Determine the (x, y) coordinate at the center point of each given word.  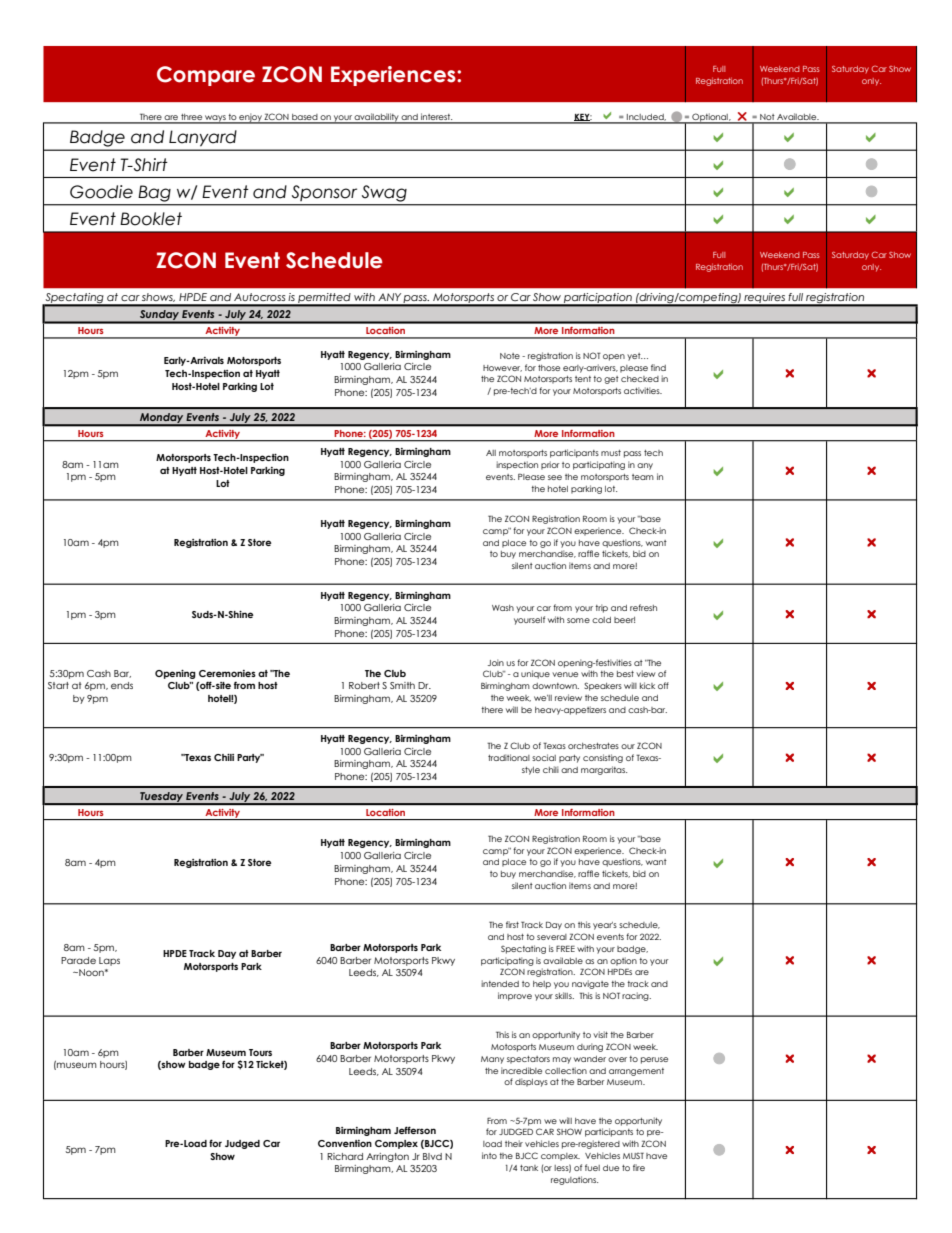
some (578, 620)
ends (122, 685)
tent (583, 379)
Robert (364, 685)
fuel (592, 1167)
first (512, 924)
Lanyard (202, 138)
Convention (345, 1143)
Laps (109, 961)
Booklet (151, 219)
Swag (384, 193)
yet (635, 357)
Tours (260, 1052)
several (552, 937)
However (502, 368)
